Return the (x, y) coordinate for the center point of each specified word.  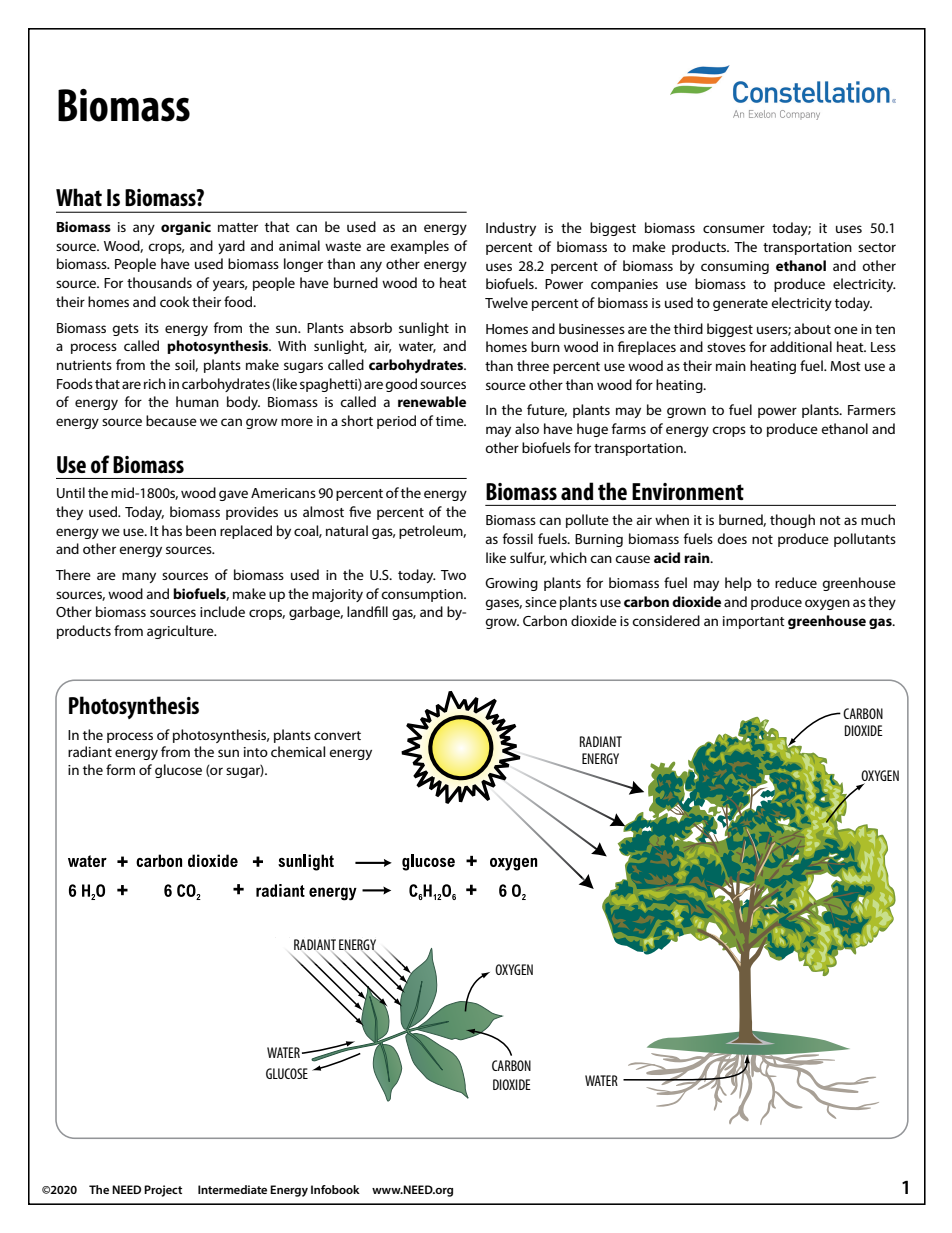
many (139, 577)
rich (155, 383)
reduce (796, 582)
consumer (734, 229)
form (120, 769)
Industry (511, 229)
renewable (432, 401)
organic (186, 228)
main (731, 366)
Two (453, 575)
